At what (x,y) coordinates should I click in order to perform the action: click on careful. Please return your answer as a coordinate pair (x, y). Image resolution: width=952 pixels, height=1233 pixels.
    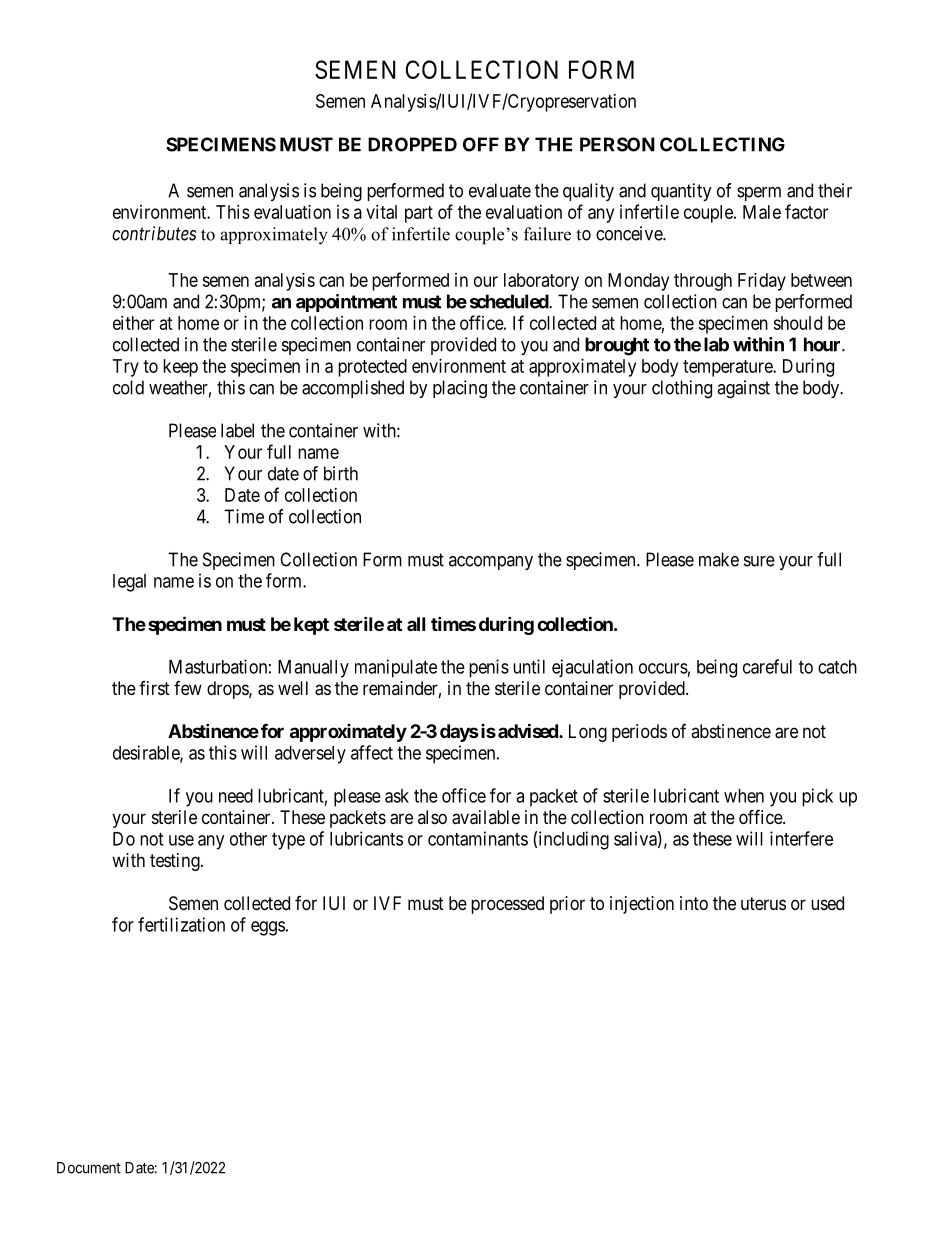
    Looking at the image, I should click on (767, 666).
